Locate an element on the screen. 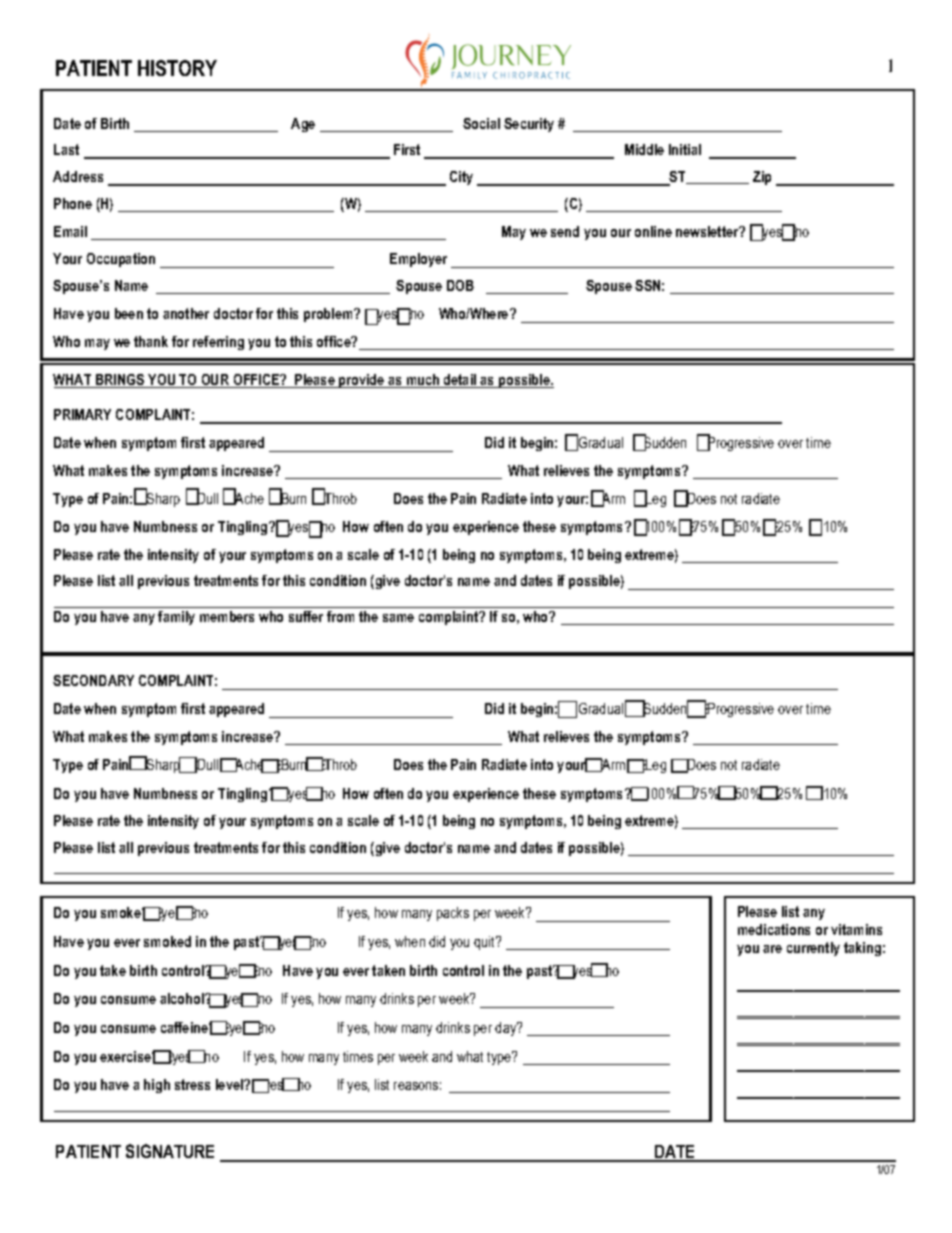  detail is located at coordinates (460, 381).
